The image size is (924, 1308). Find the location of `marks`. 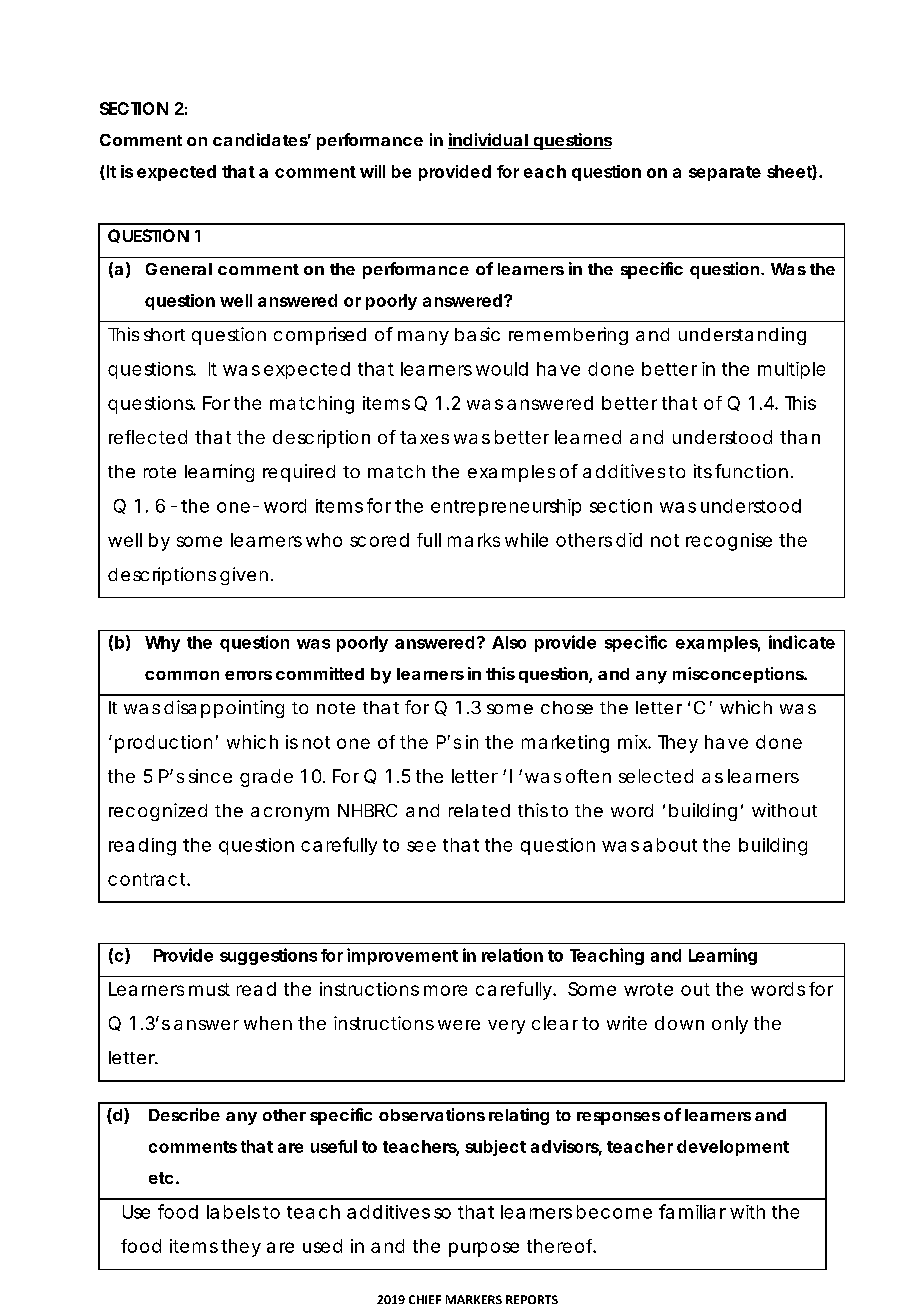

marks is located at coordinates (474, 540).
